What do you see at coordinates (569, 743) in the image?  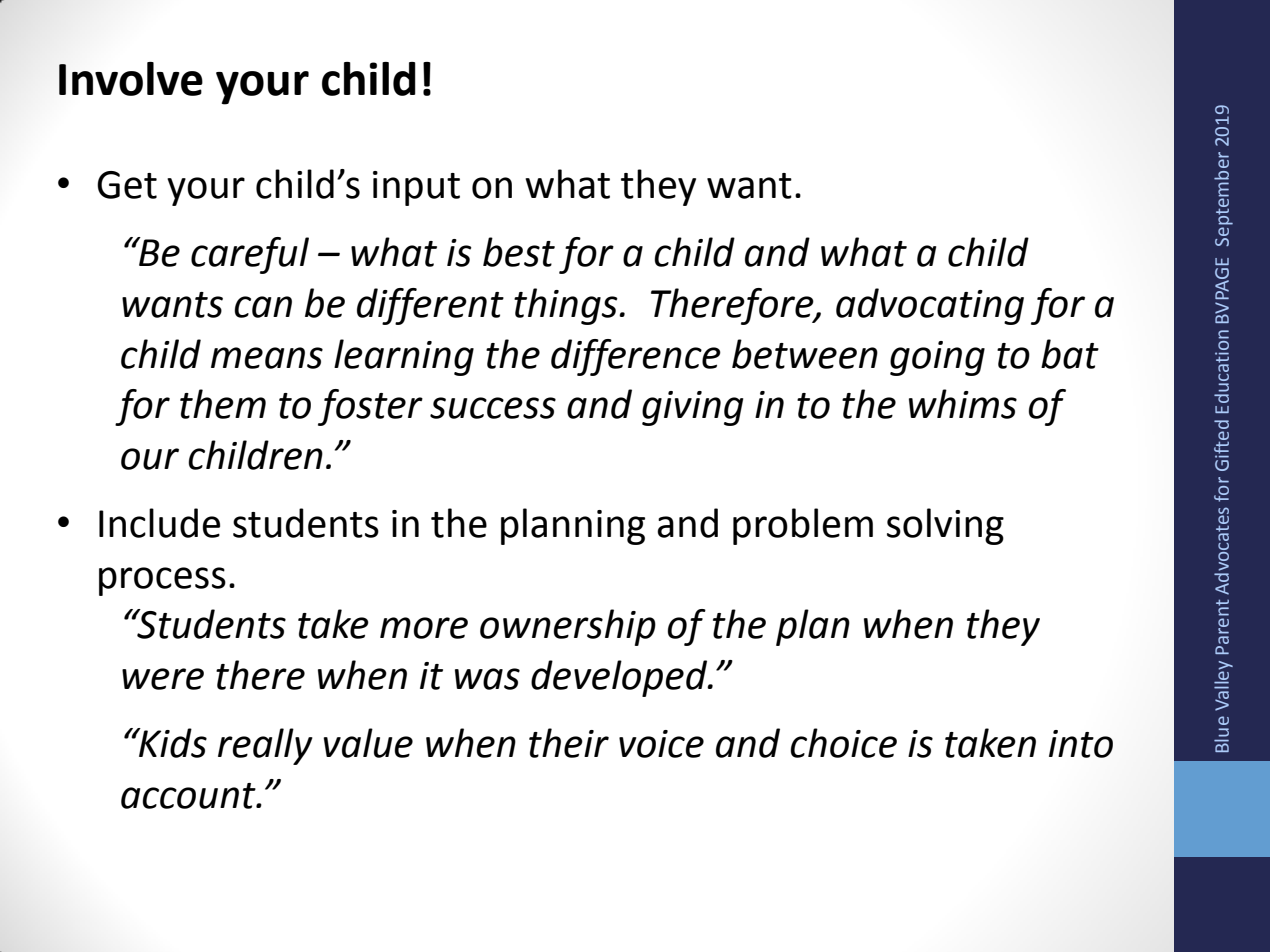 I see `their` at bounding box center [569, 743].
